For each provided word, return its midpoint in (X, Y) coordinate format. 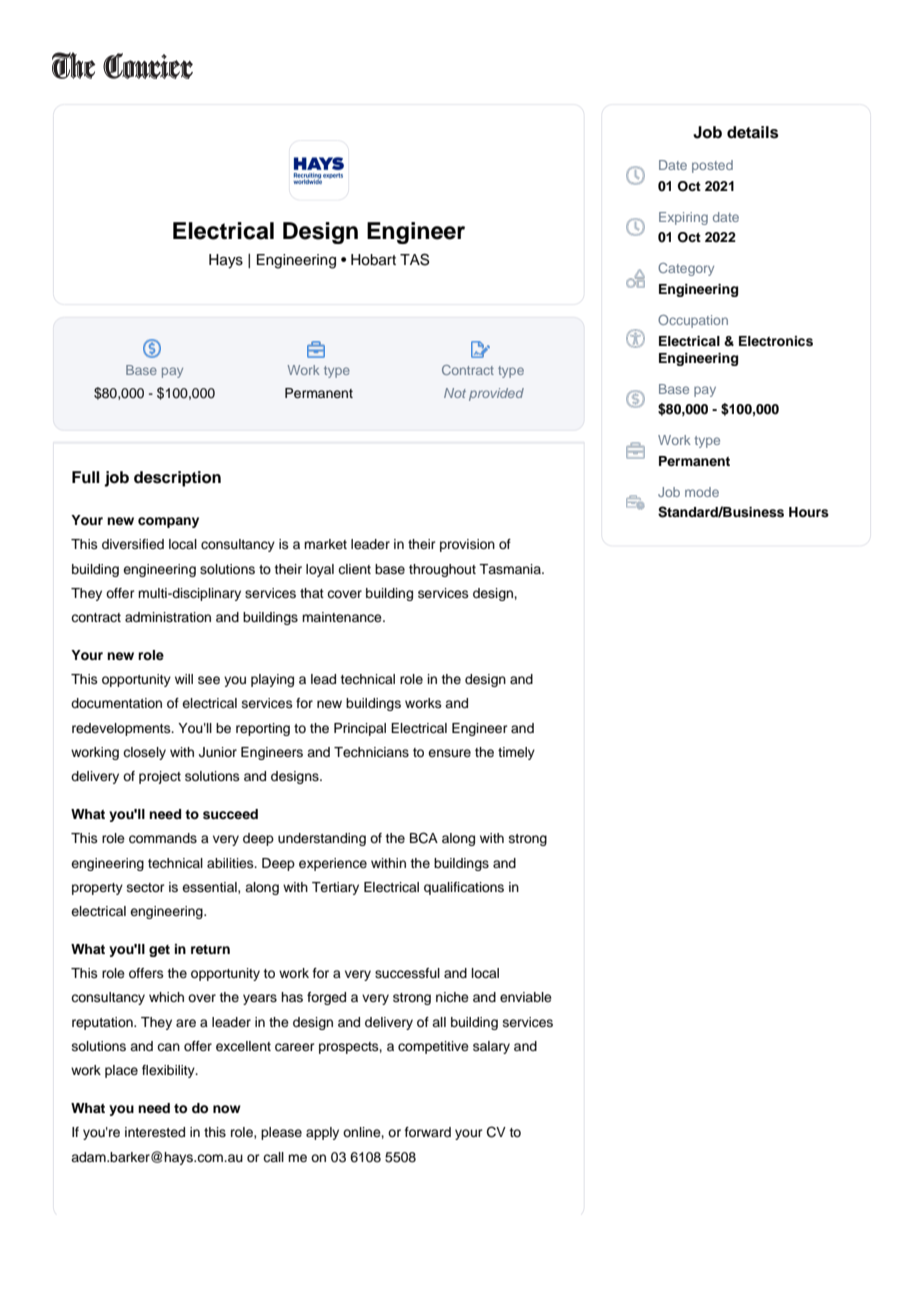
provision (467, 545)
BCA (424, 838)
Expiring (683, 218)
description (177, 479)
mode (702, 492)
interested (155, 1132)
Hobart (373, 260)
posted (712, 166)
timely (516, 753)
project (160, 777)
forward (428, 1132)
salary (491, 1047)
